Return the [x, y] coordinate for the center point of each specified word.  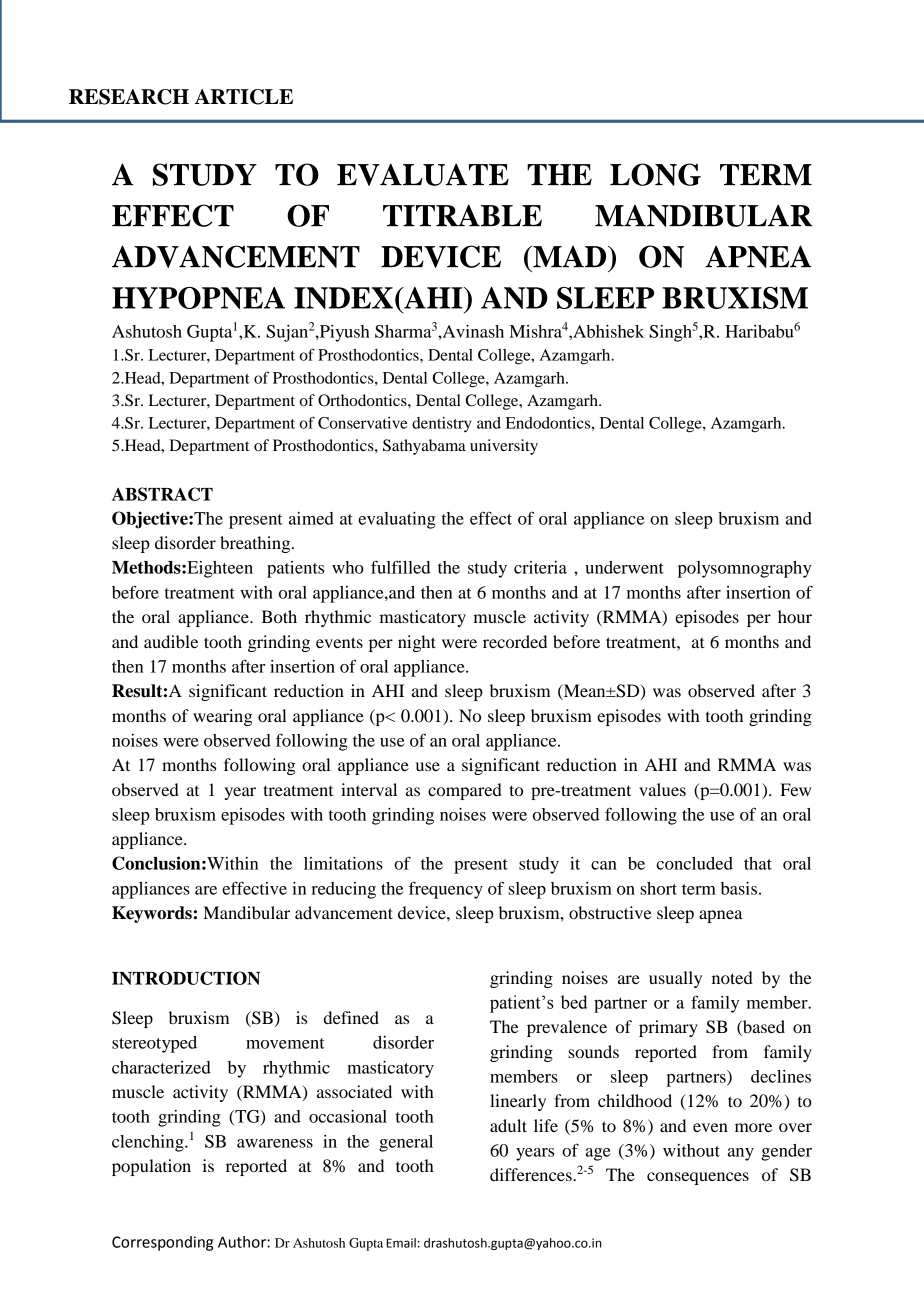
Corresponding [162, 1243]
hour [795, 616]
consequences [698, 1178]
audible [171, 641]
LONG [655, 174]
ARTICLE [244, 97]
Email [401, 1243]
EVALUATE [423, 174]
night [417, 643]
